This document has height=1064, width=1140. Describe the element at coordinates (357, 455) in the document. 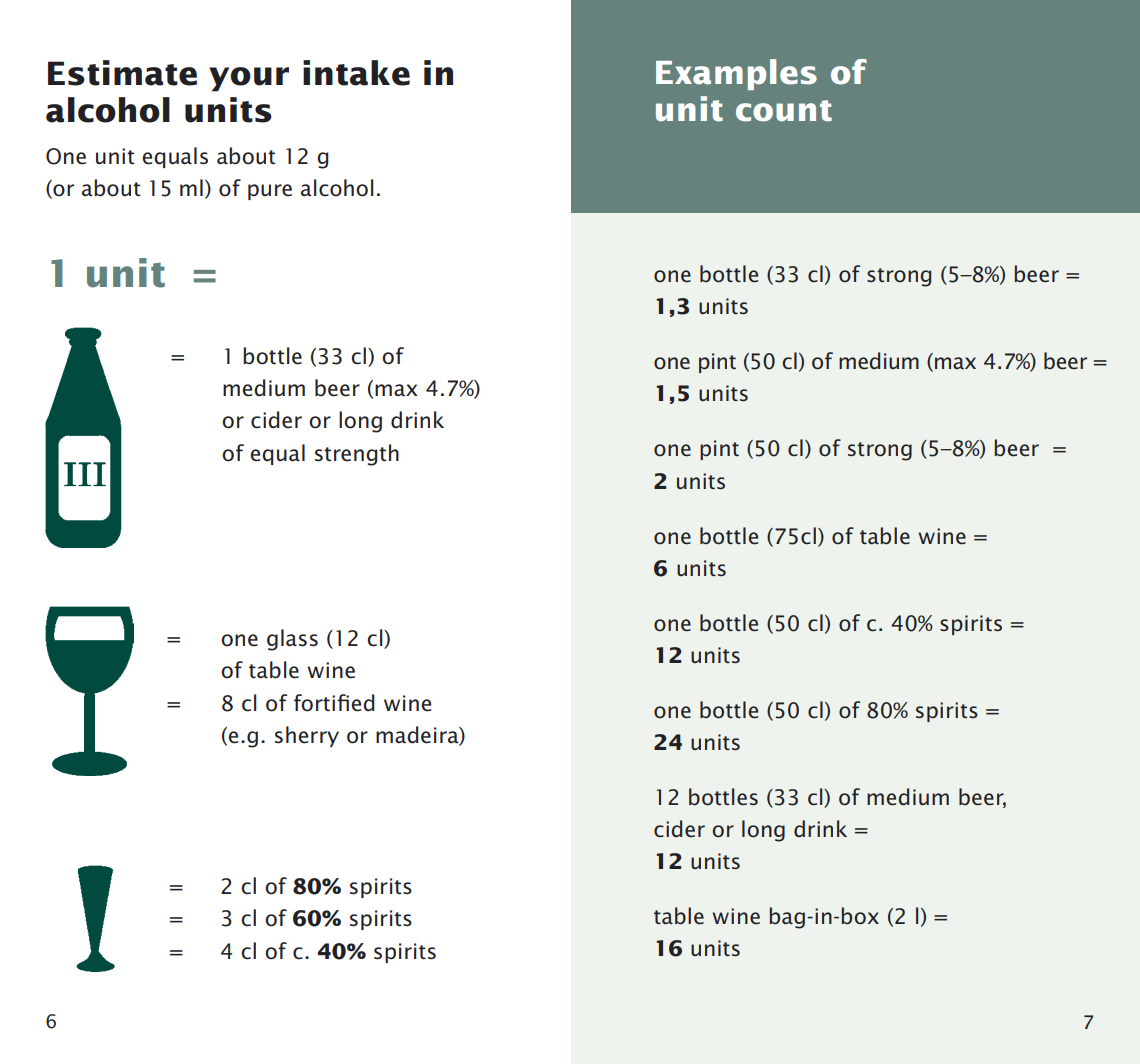

I see `strength` at that location.
